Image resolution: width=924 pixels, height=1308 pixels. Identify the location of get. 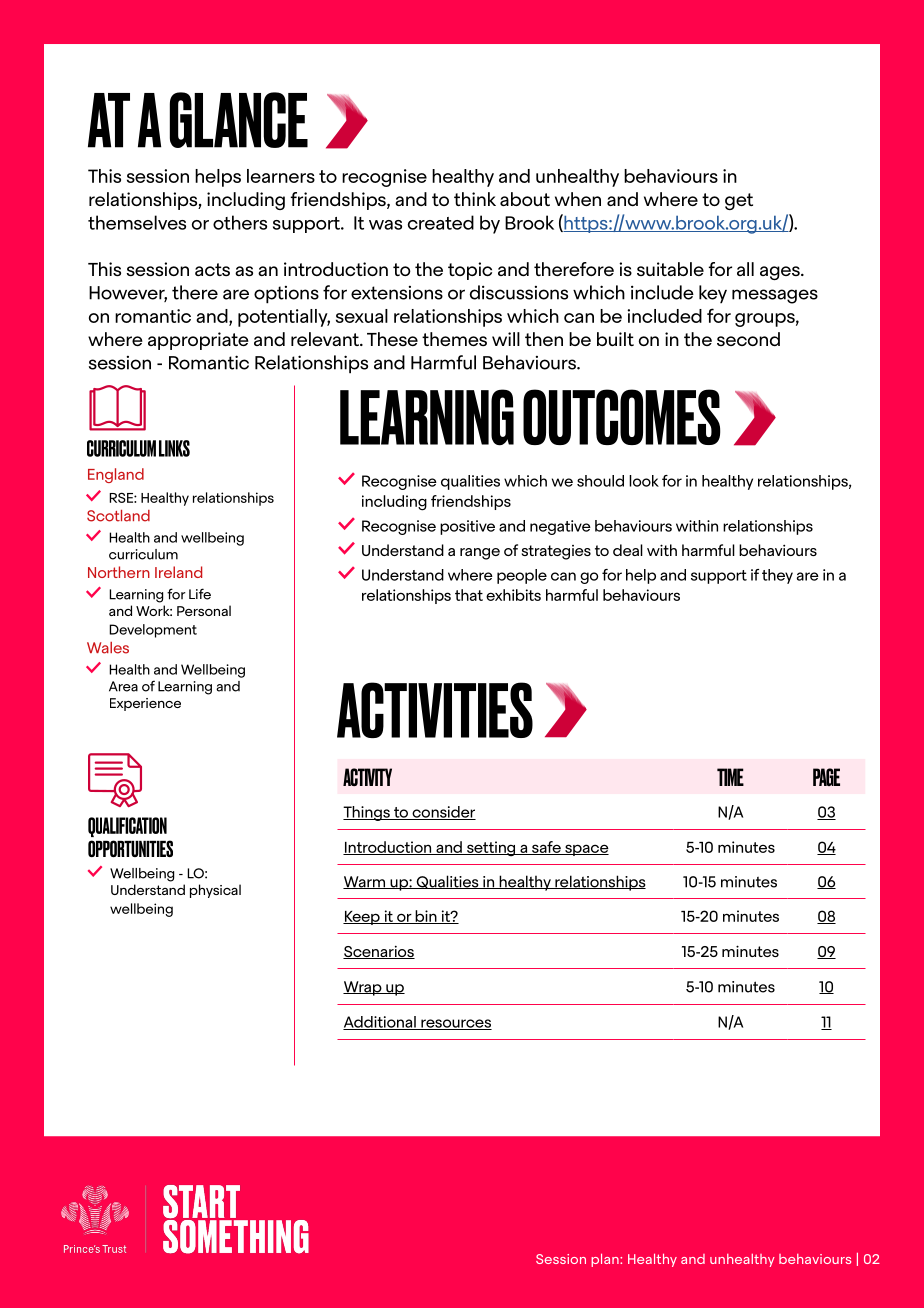
(739, 201).
